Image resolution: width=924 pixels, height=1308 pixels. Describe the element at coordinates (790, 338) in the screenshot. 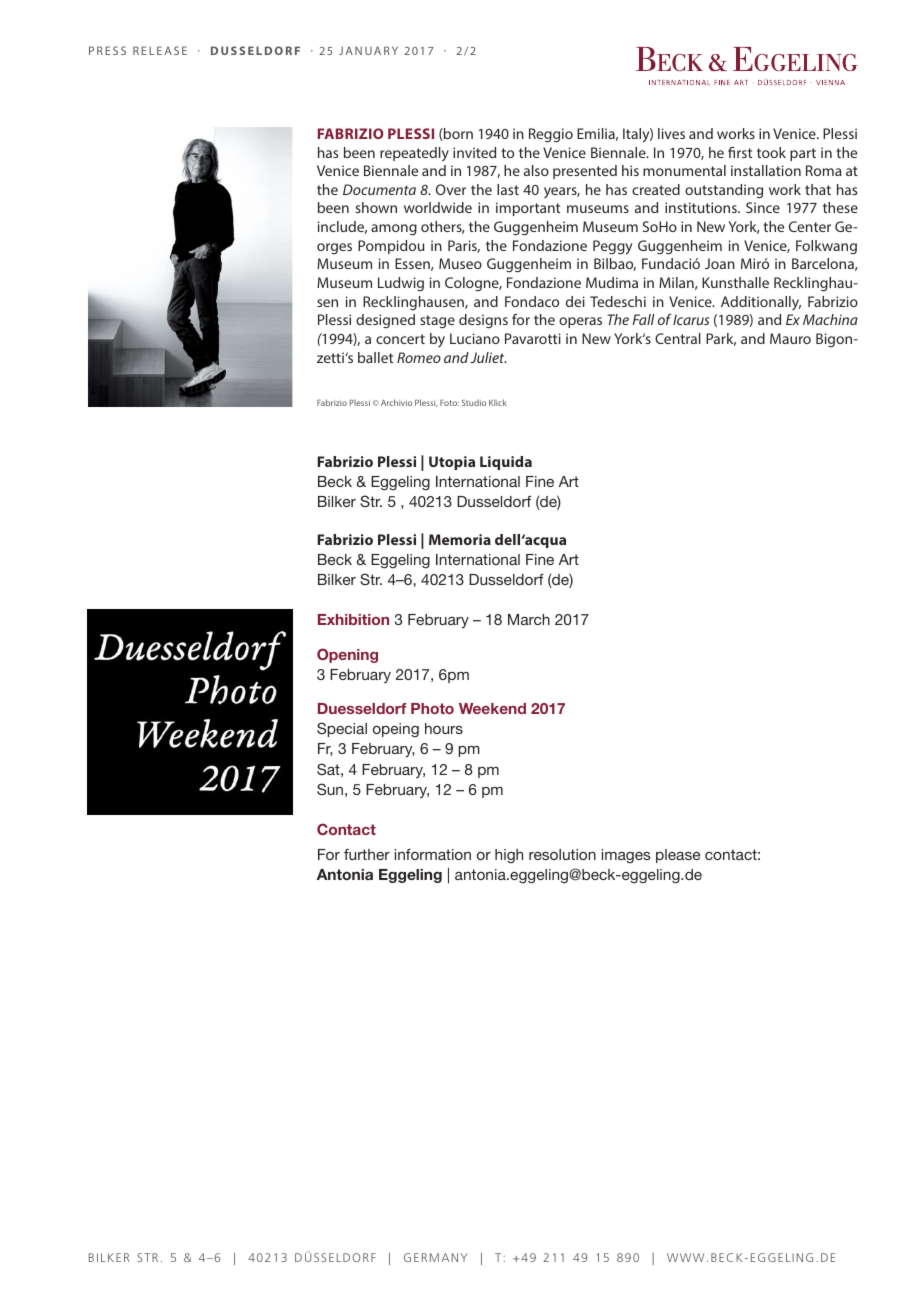

I see `Mauro` at that location.
